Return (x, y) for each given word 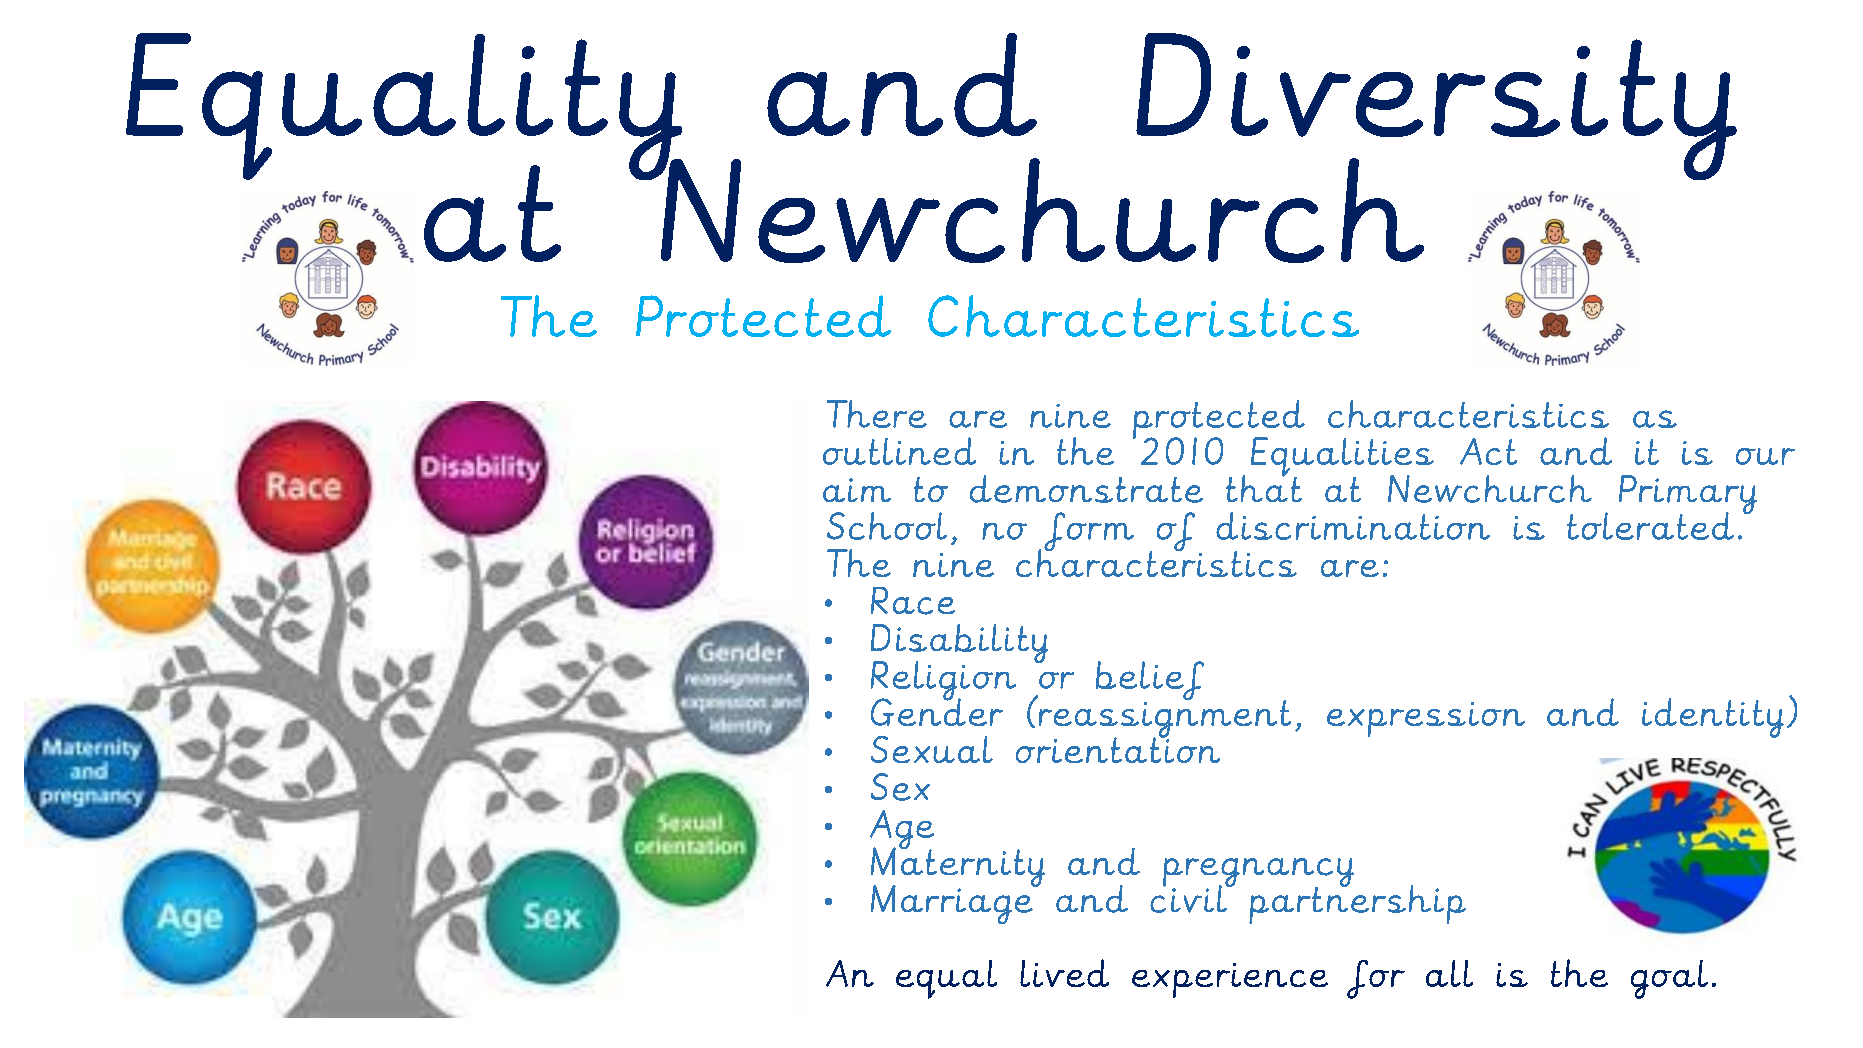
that (1264, 487)
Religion (943, 682)
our (1765, 456)
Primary (1688, 496)
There (877, 414)
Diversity (1436, 108)
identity (1713, 718)
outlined (899, 451)
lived (1064, 973)
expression (1426, 719)
